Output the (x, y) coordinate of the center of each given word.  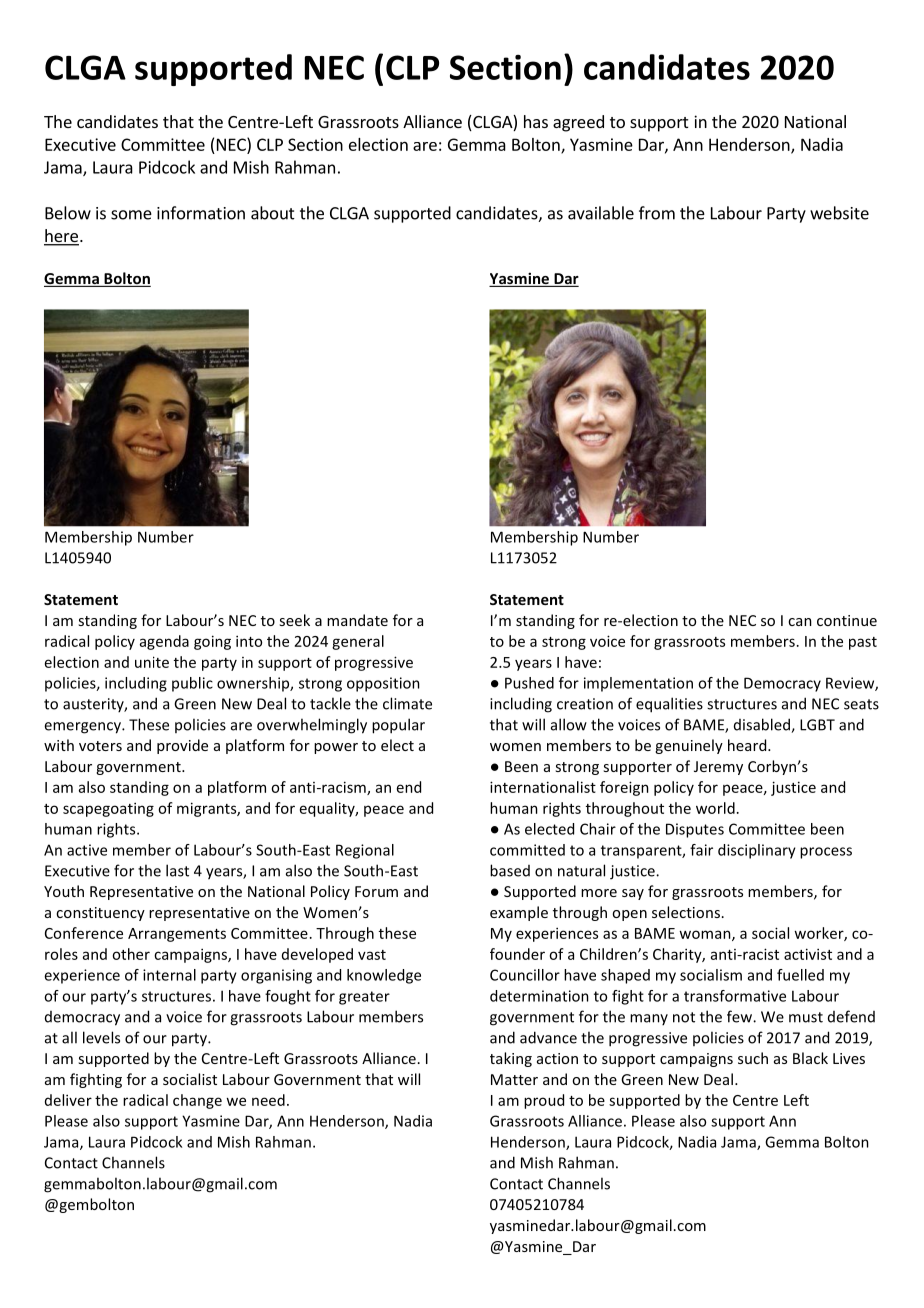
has (536, 121)
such (753, 1058)
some (131, 215)
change (197, 1101)
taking (511, 1059)
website (839, 213)
